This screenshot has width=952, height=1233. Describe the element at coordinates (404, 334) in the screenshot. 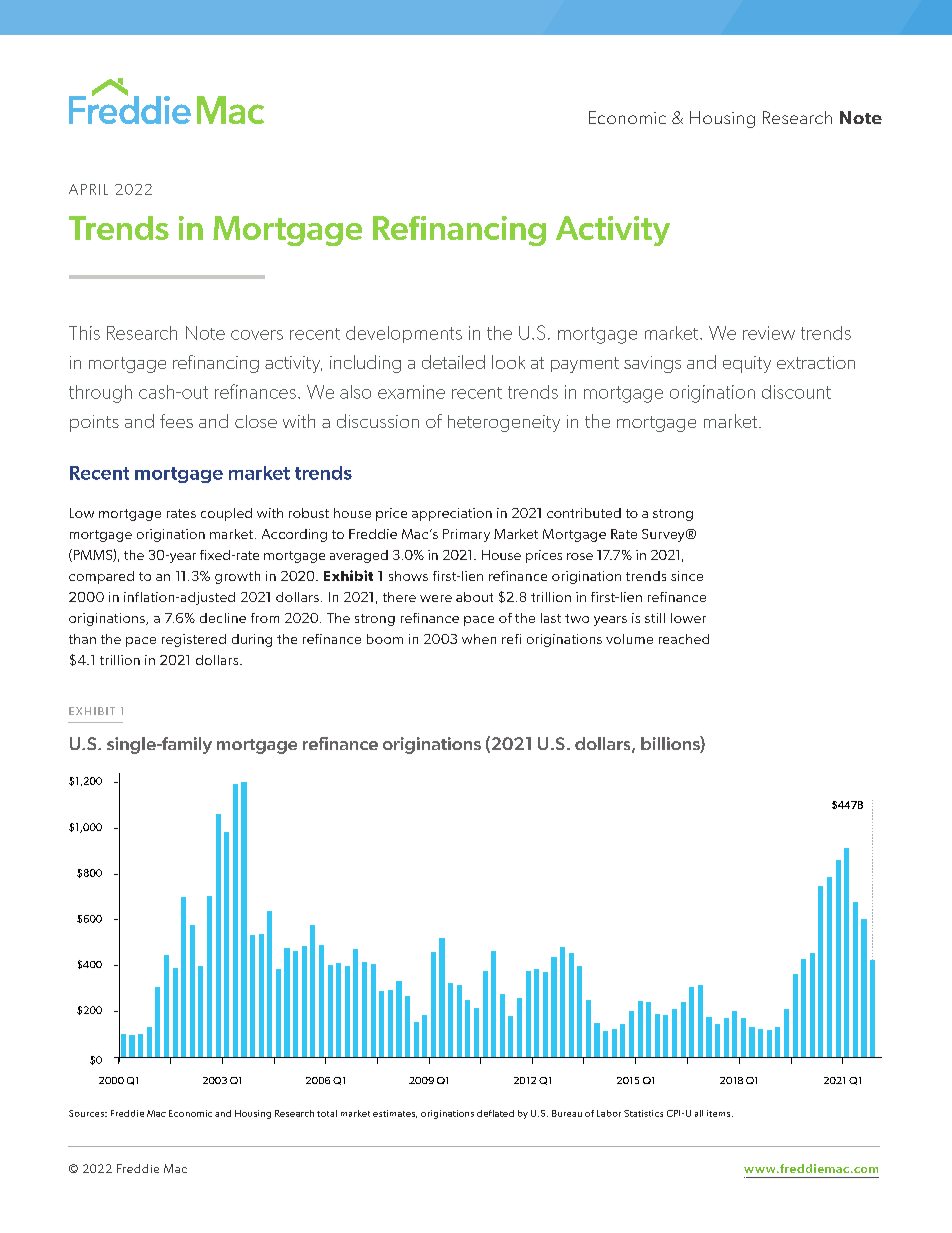

I see `developments` at that location.
